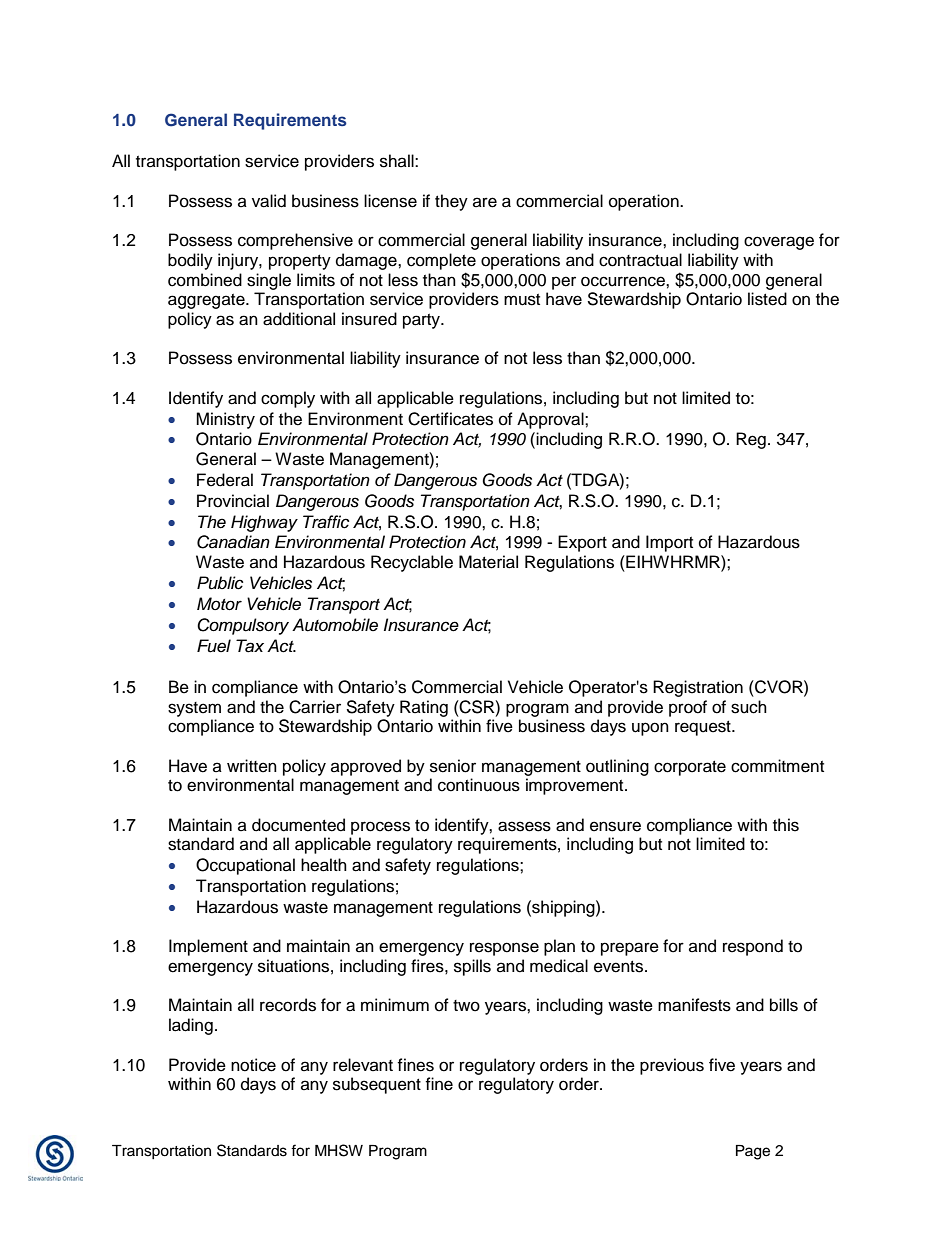 The width and height of the screenshot is (952, 1233). What do you see at coordinates (451, 202) in the screenshot?
I see `they` at bounding box center [451, 202].
